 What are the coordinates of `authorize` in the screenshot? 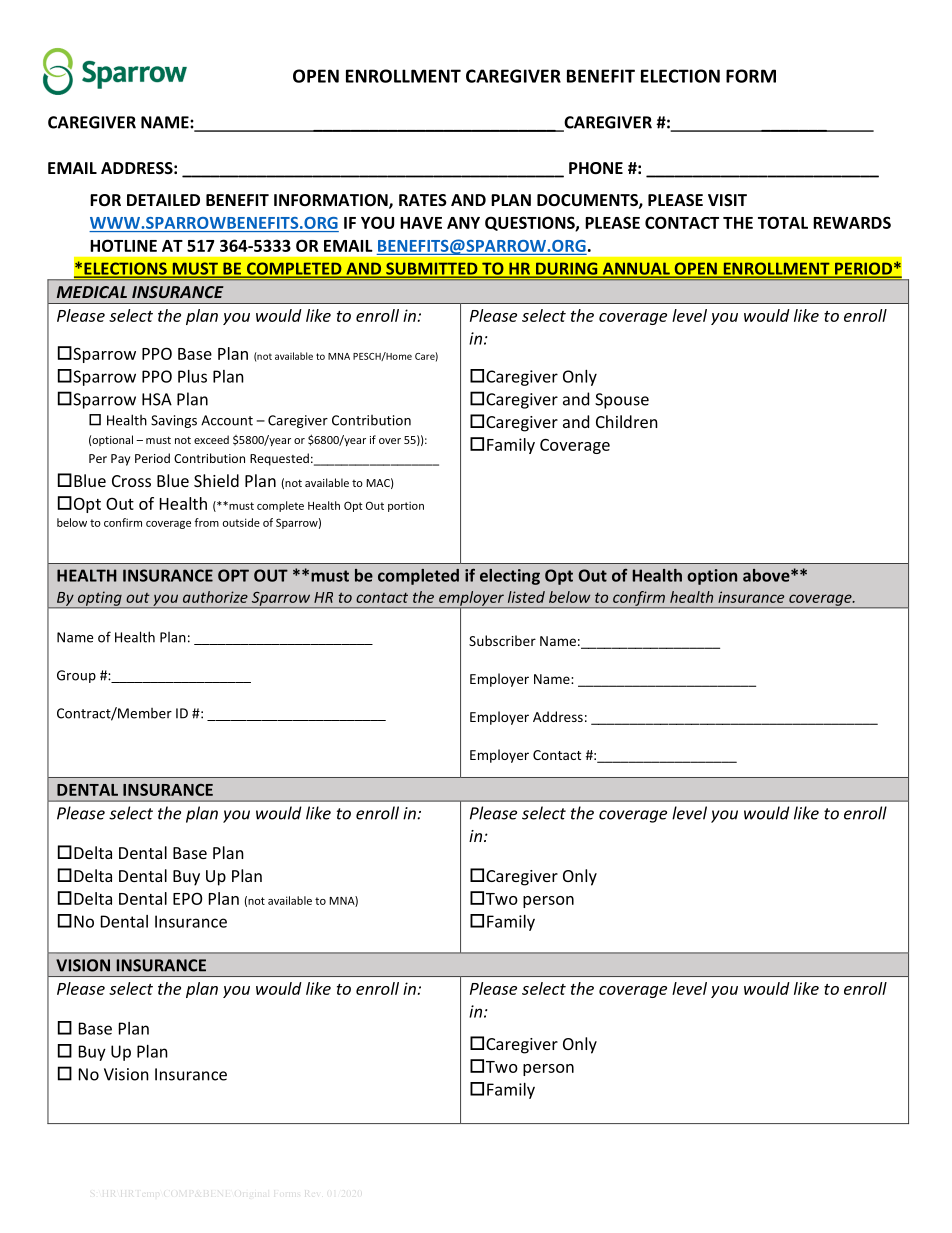 It's located at (215, 597).
